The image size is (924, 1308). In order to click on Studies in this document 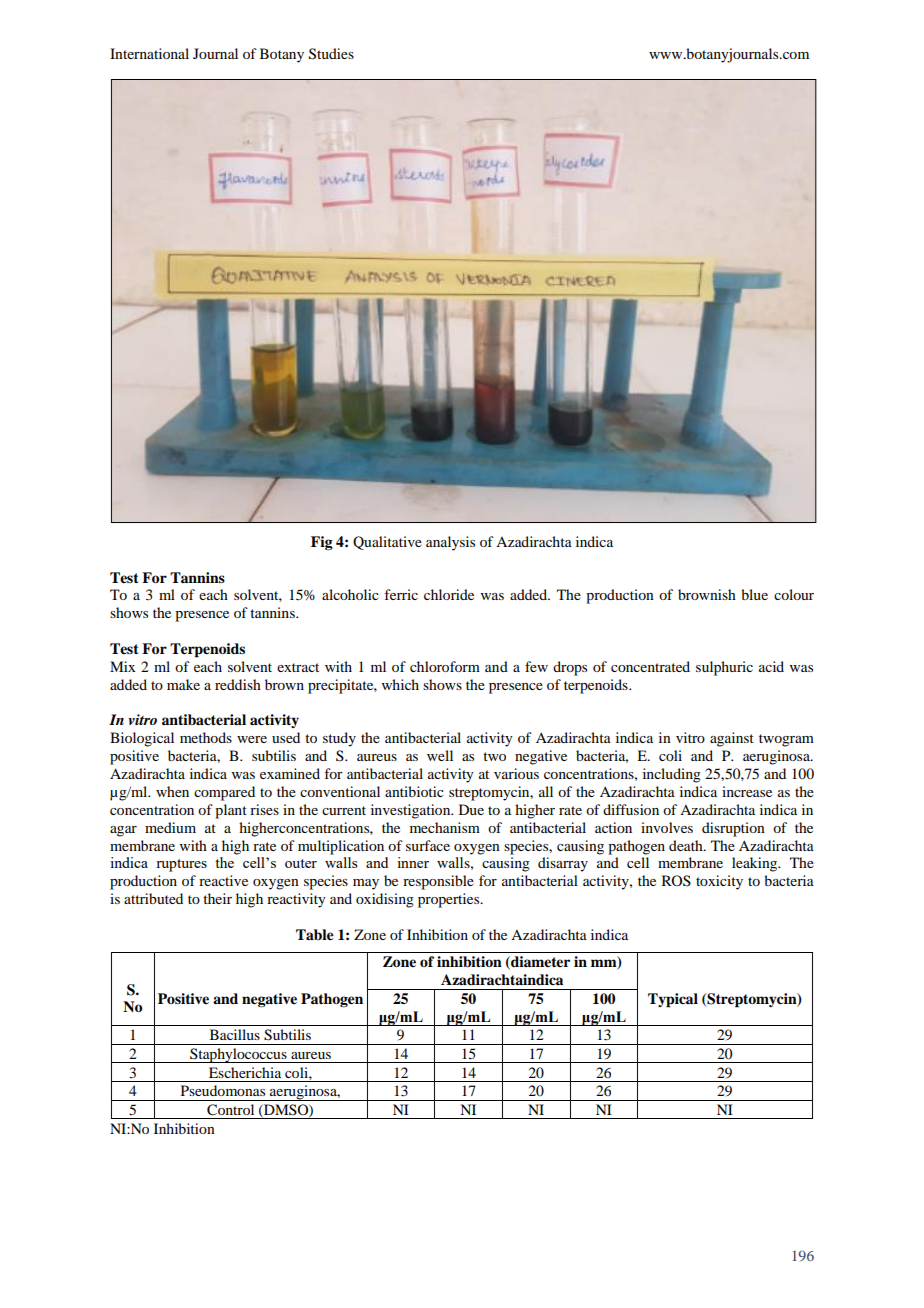, I will do `click(331, 54)`.
